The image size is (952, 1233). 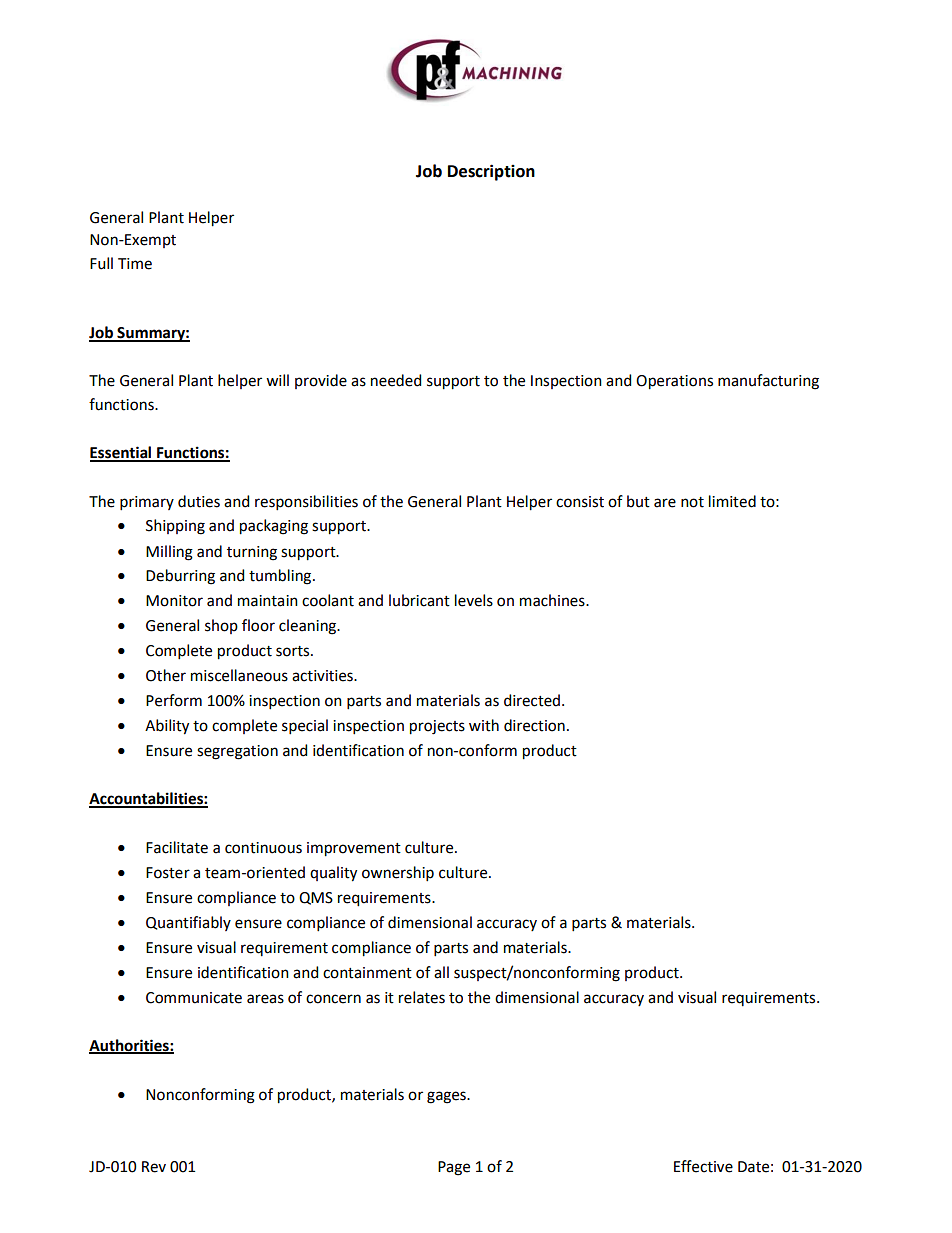 What do you see at coordinates (437, 727) in the page?
I see `projects` at bounding box center [437, 727].
